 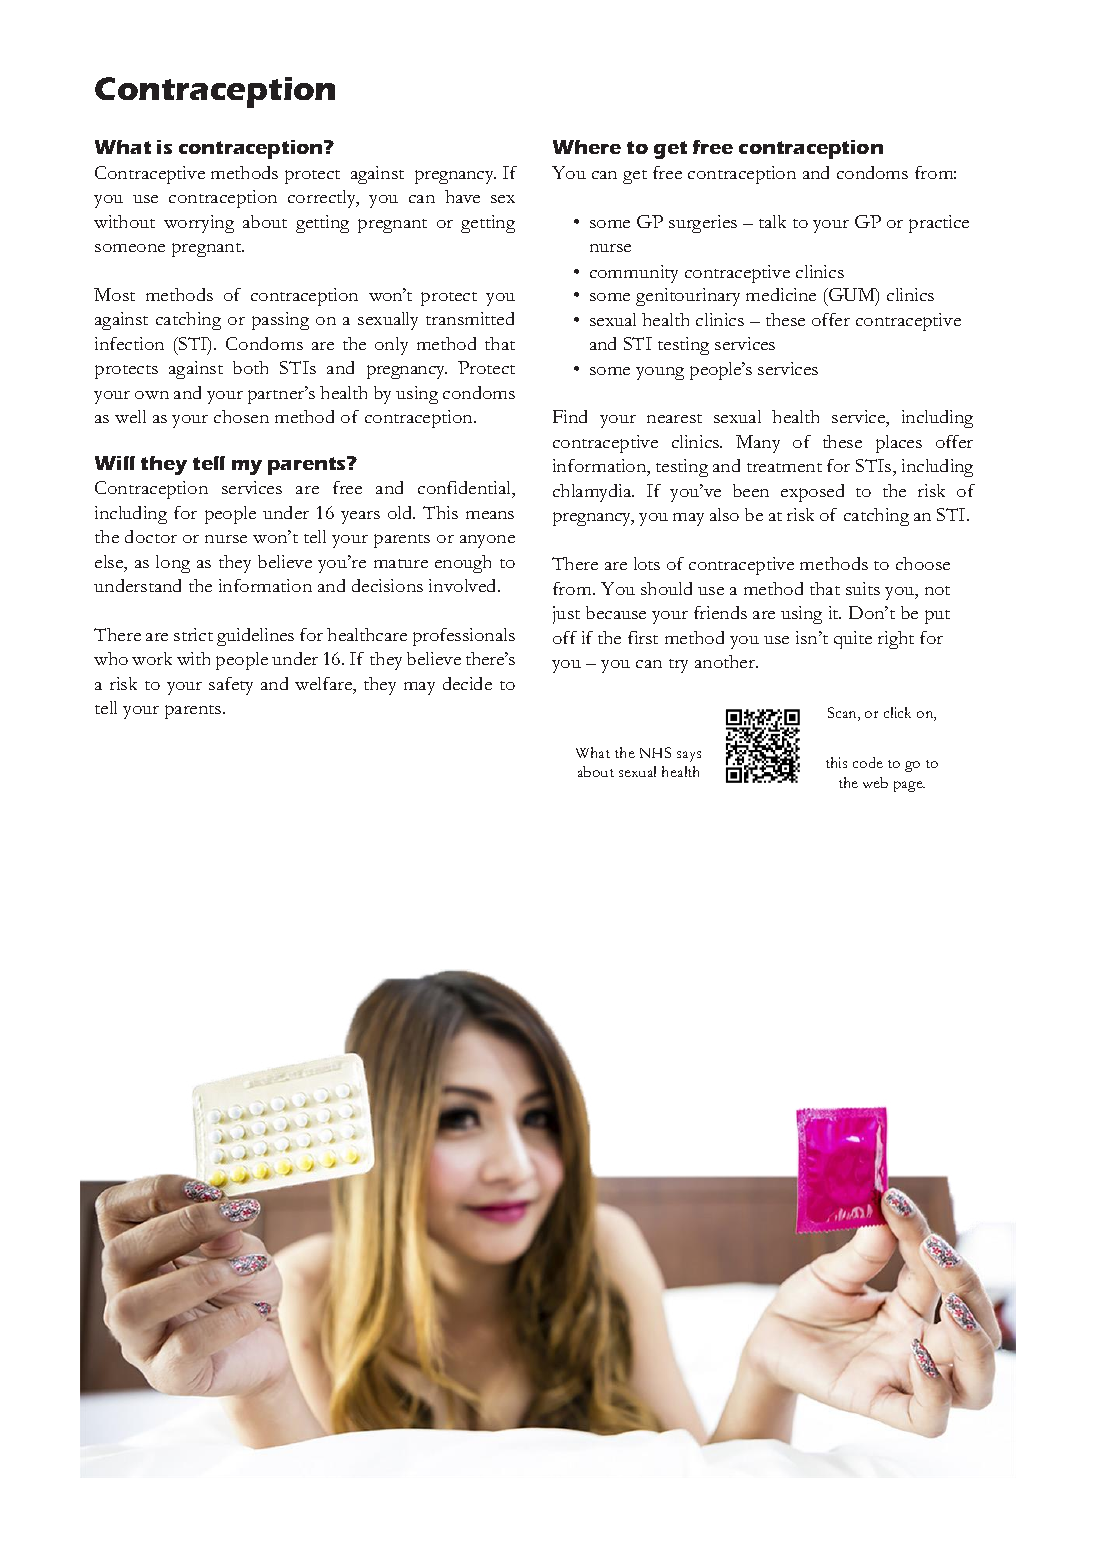 I want to click on talk, so click(x=772, y=221).
